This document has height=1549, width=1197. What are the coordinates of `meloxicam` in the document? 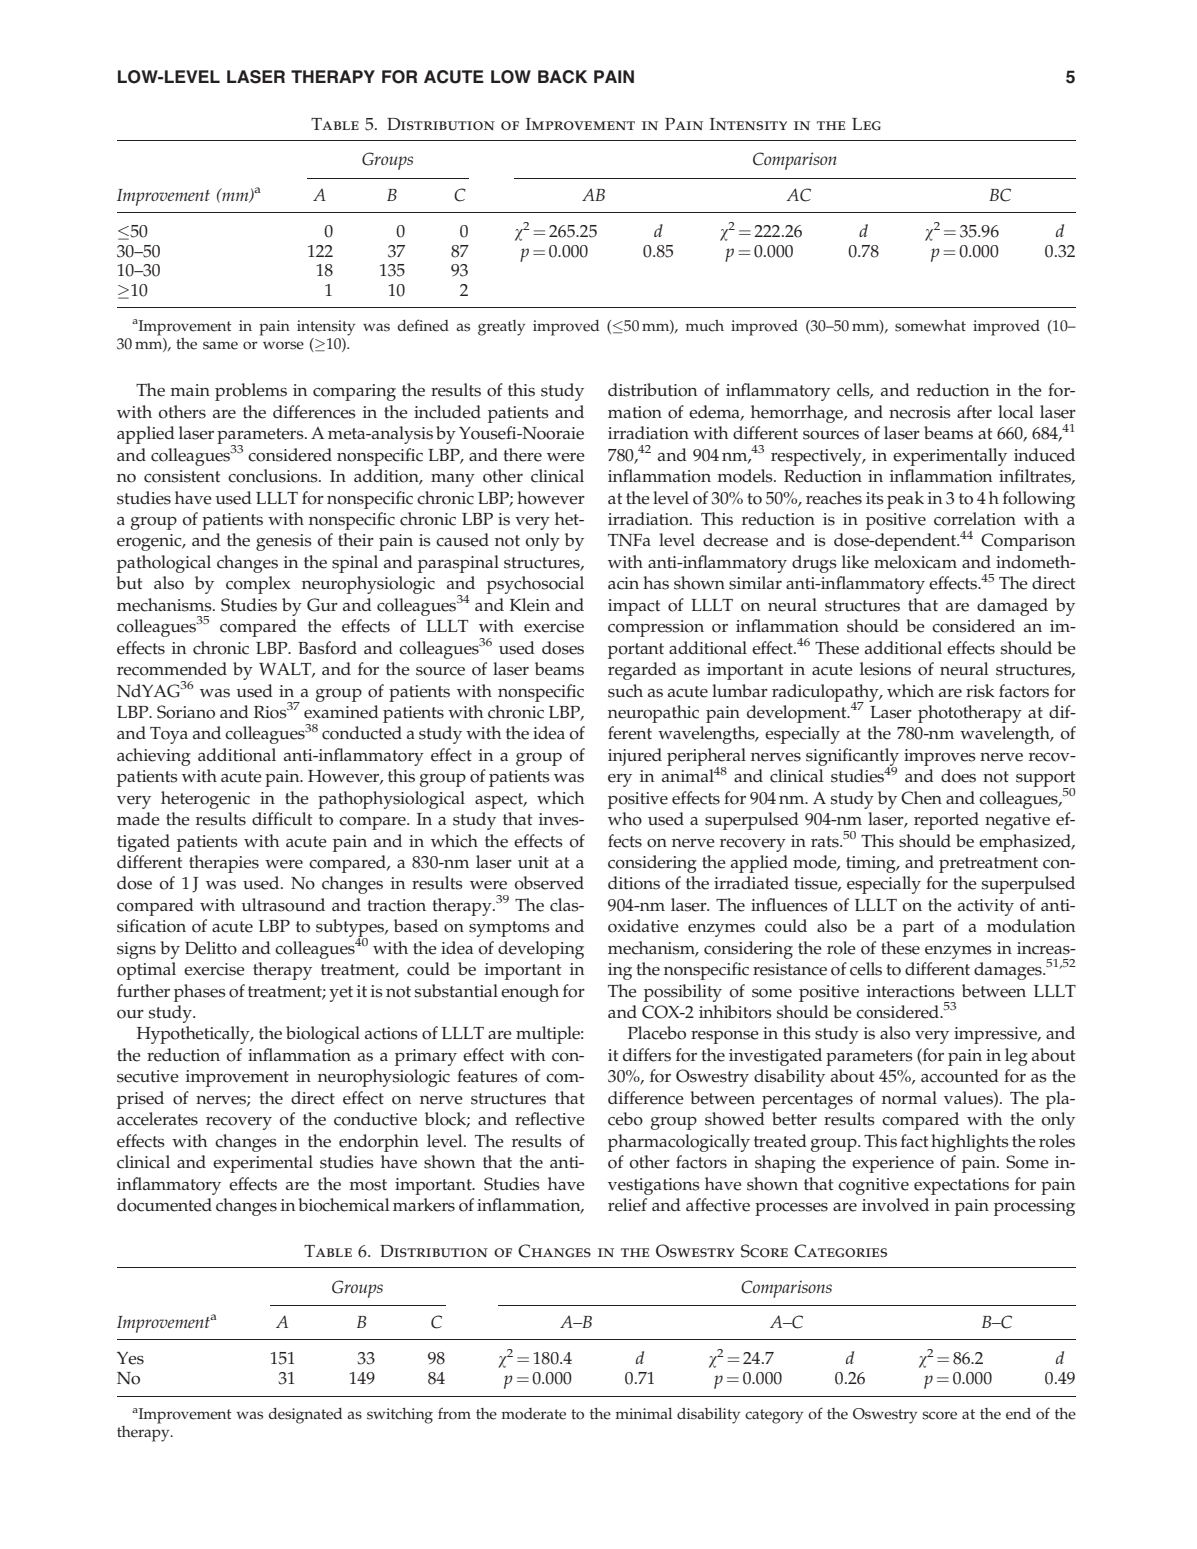 It's located at (915, 562).
